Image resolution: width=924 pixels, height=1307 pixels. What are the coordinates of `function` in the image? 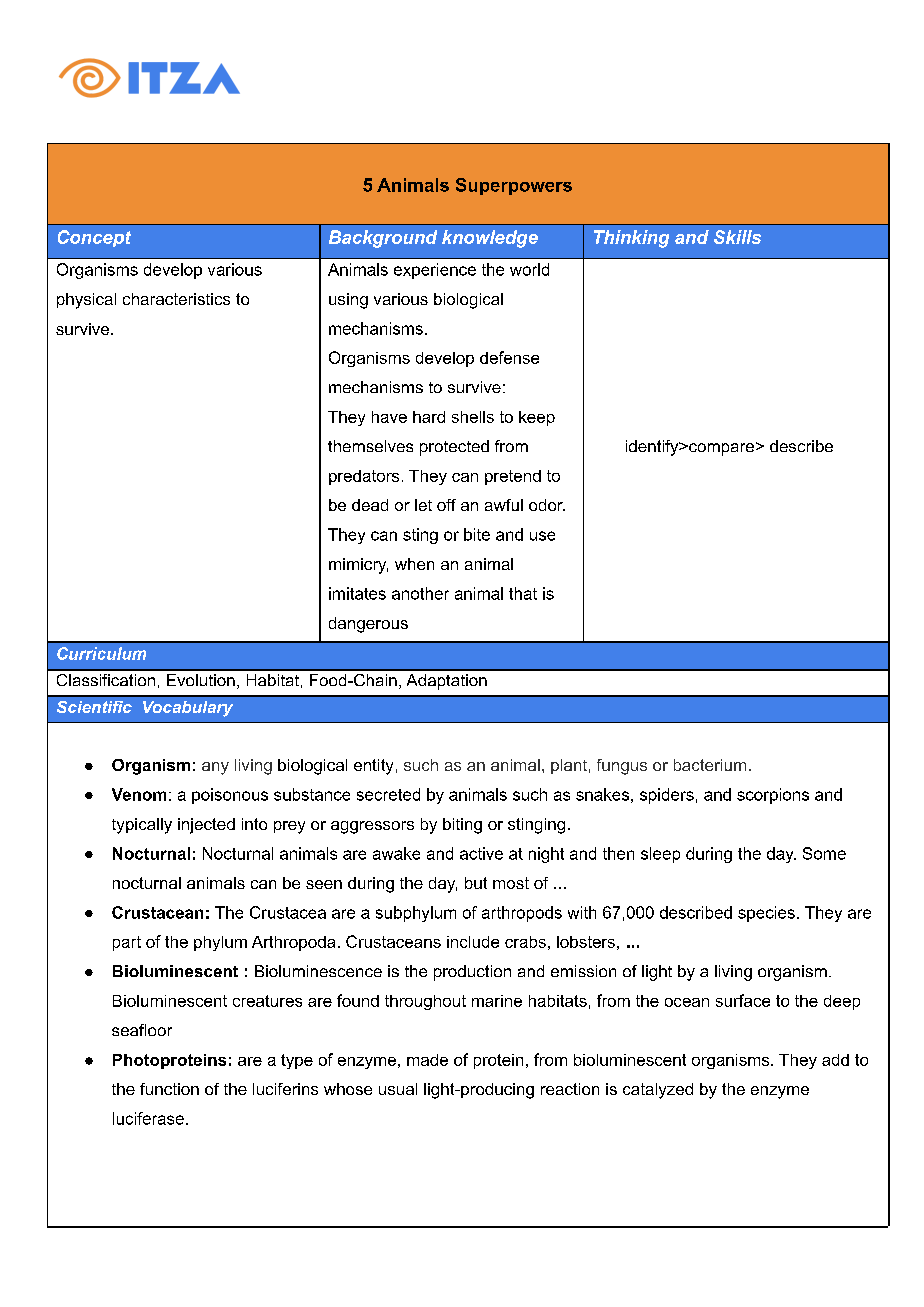 It's located at (169, 1089).
